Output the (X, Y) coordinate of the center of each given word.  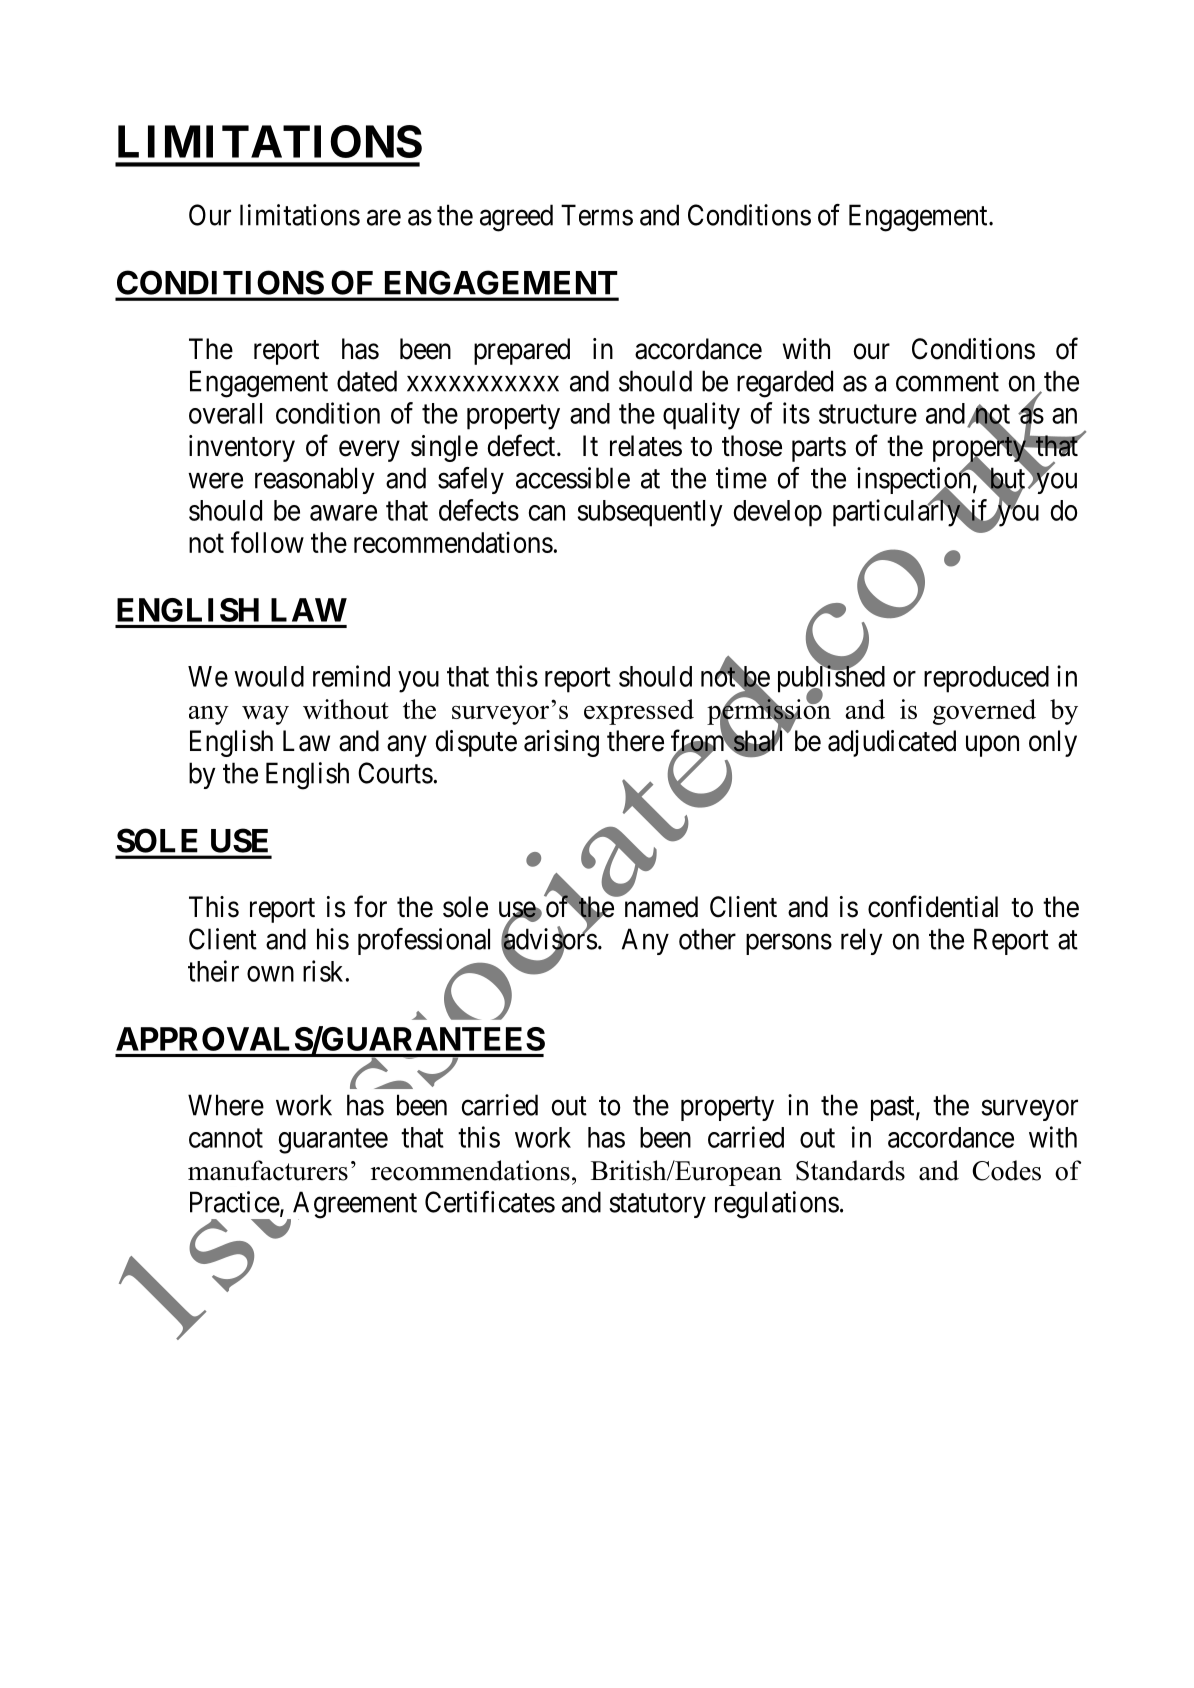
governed (984, 712)
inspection (915, 482)
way (265, 715)
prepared (522, 351)
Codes (1006, 1170)
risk (323, 971)
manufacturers (268, 1170)
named (659, 906)
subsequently (650, 513)
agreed (516, 218)
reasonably (315, 480)
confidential (933, 906)
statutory (658, 1206)
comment (947, 382)
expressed (639, 712)
